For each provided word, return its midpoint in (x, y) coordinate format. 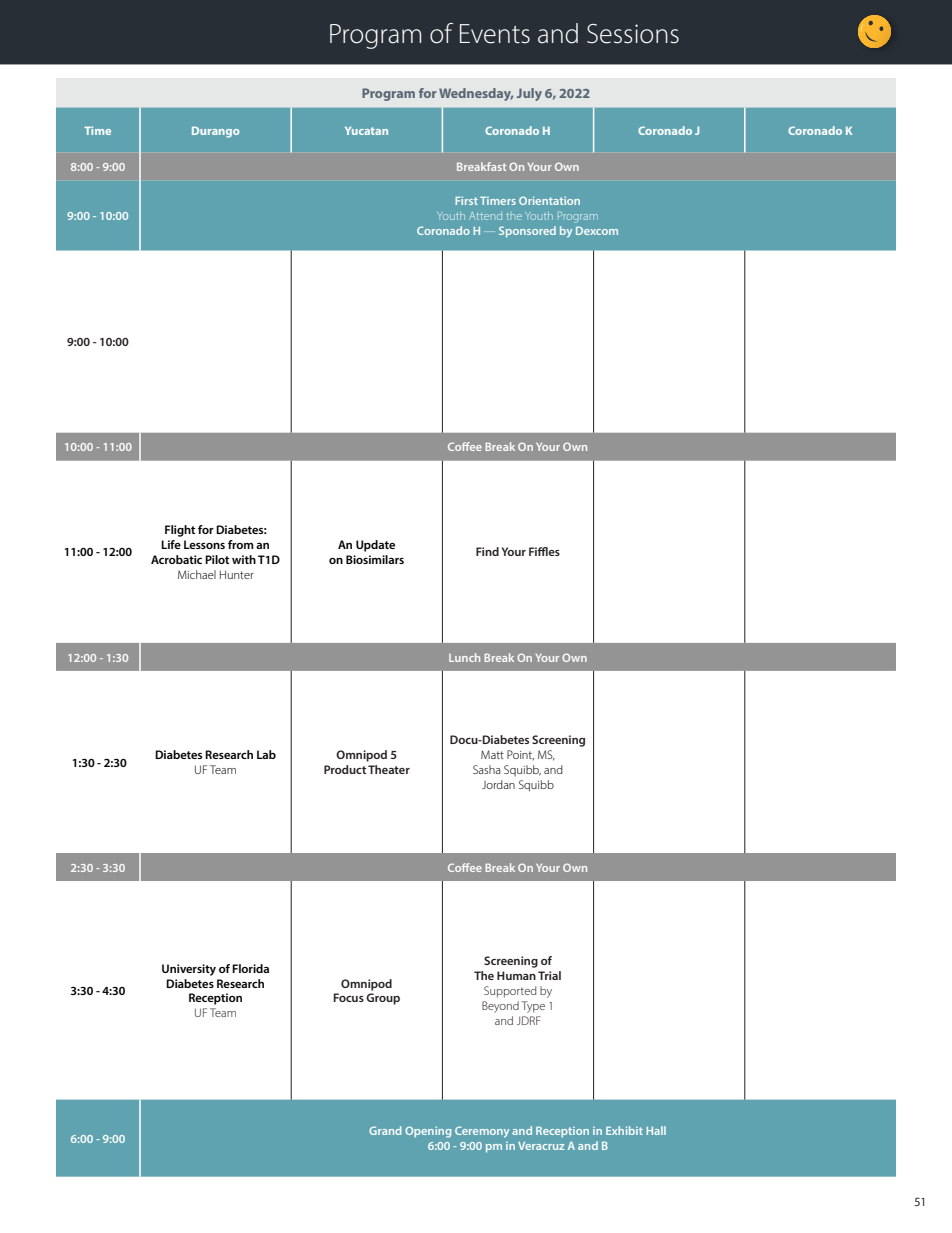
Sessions (633, 34)
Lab (266, 754)
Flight (180, 531)
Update (375, 546)
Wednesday (476, 94)
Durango (215, 132)
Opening (428, 1132)
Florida (250, 968)
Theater (389, 769)
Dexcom (597, 230)
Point (520, 755)
